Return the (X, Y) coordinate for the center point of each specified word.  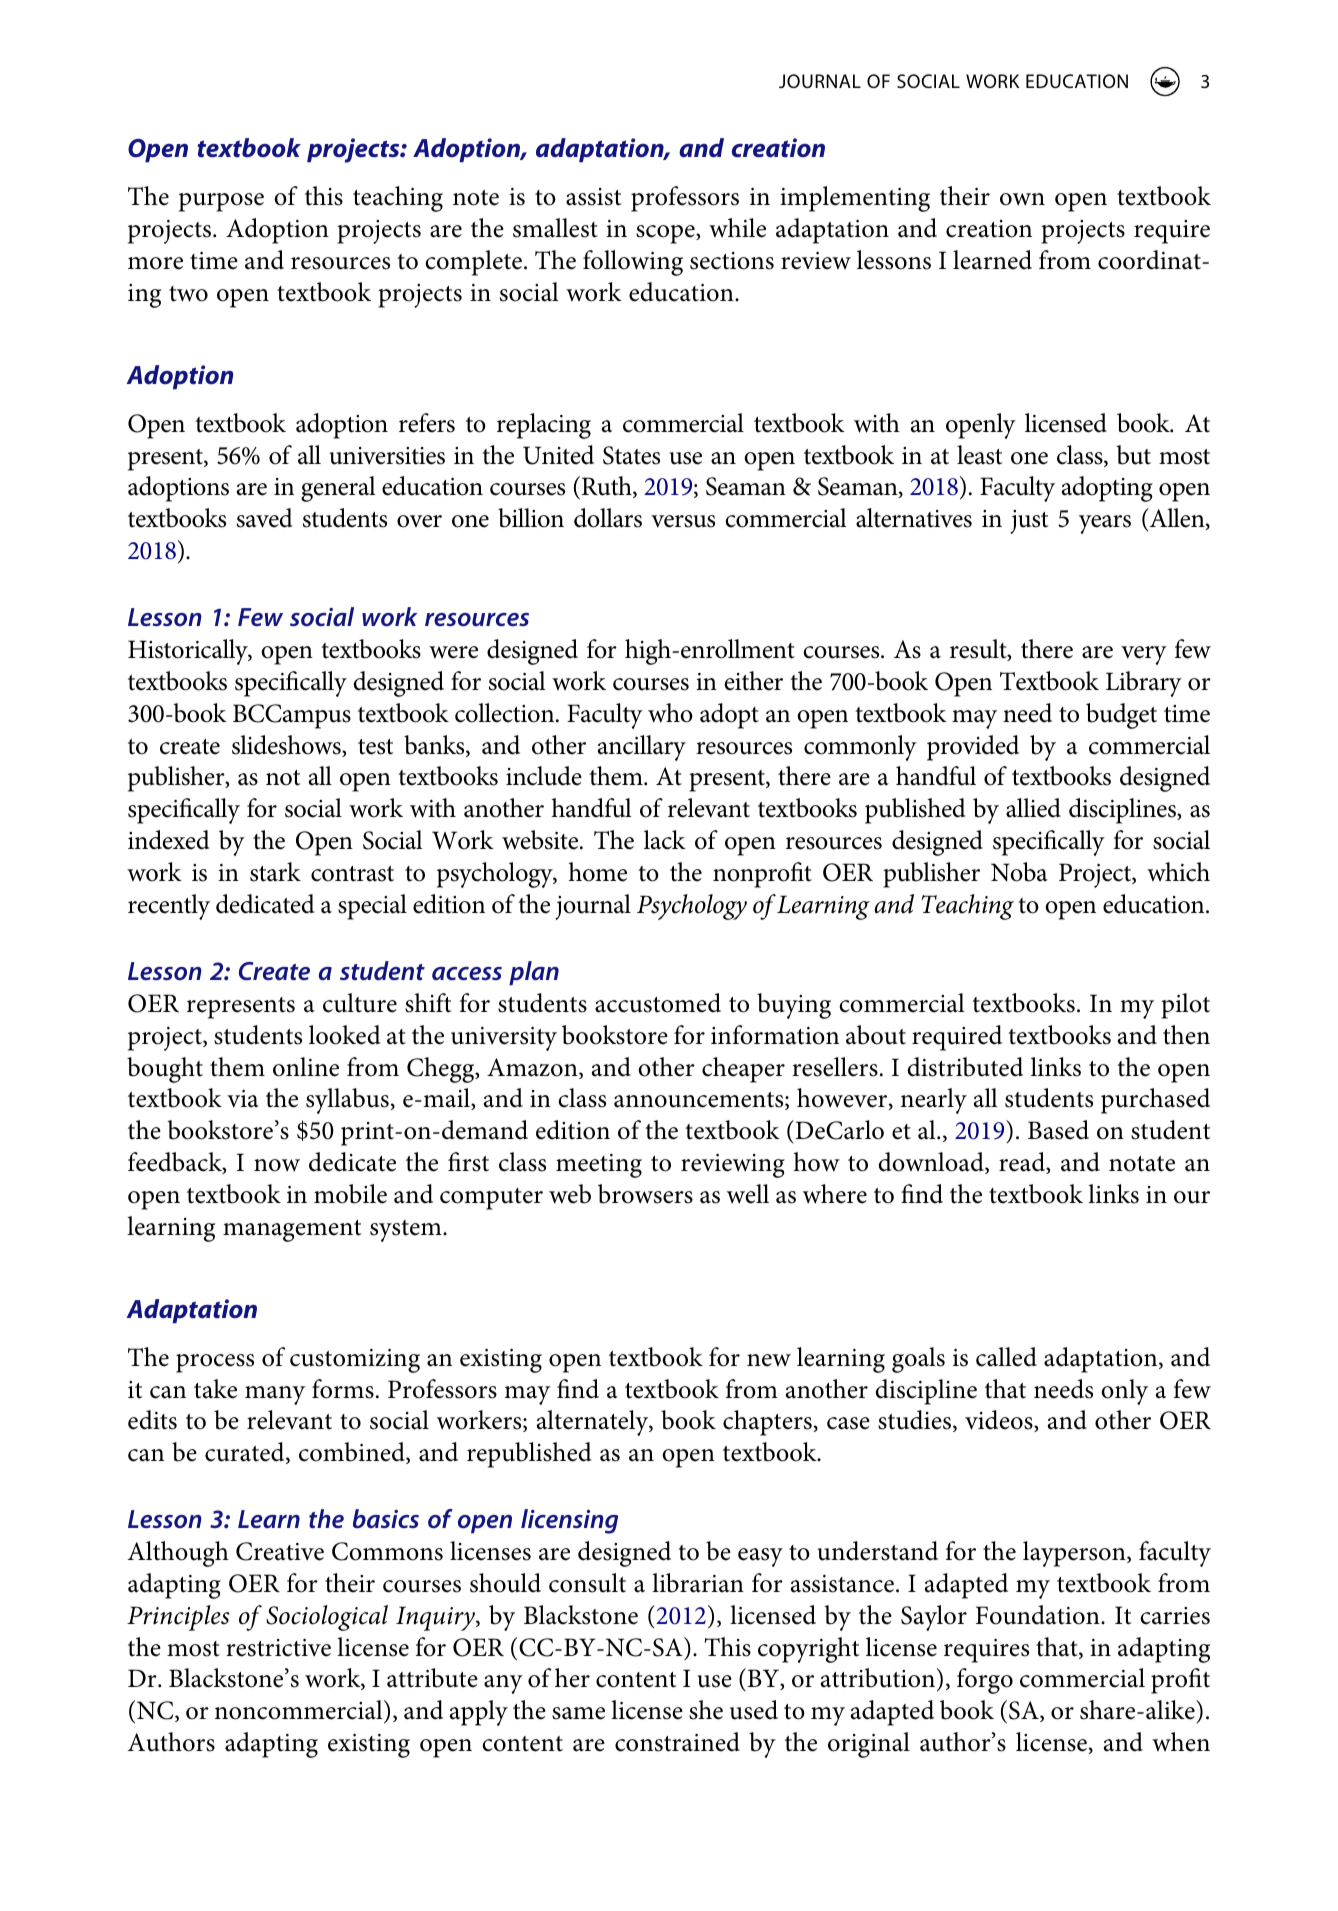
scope (666, 234)
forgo (985, 1681)
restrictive (278, 1648)
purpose (221, 202)
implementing (855, 199)
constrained (677, 1742)
